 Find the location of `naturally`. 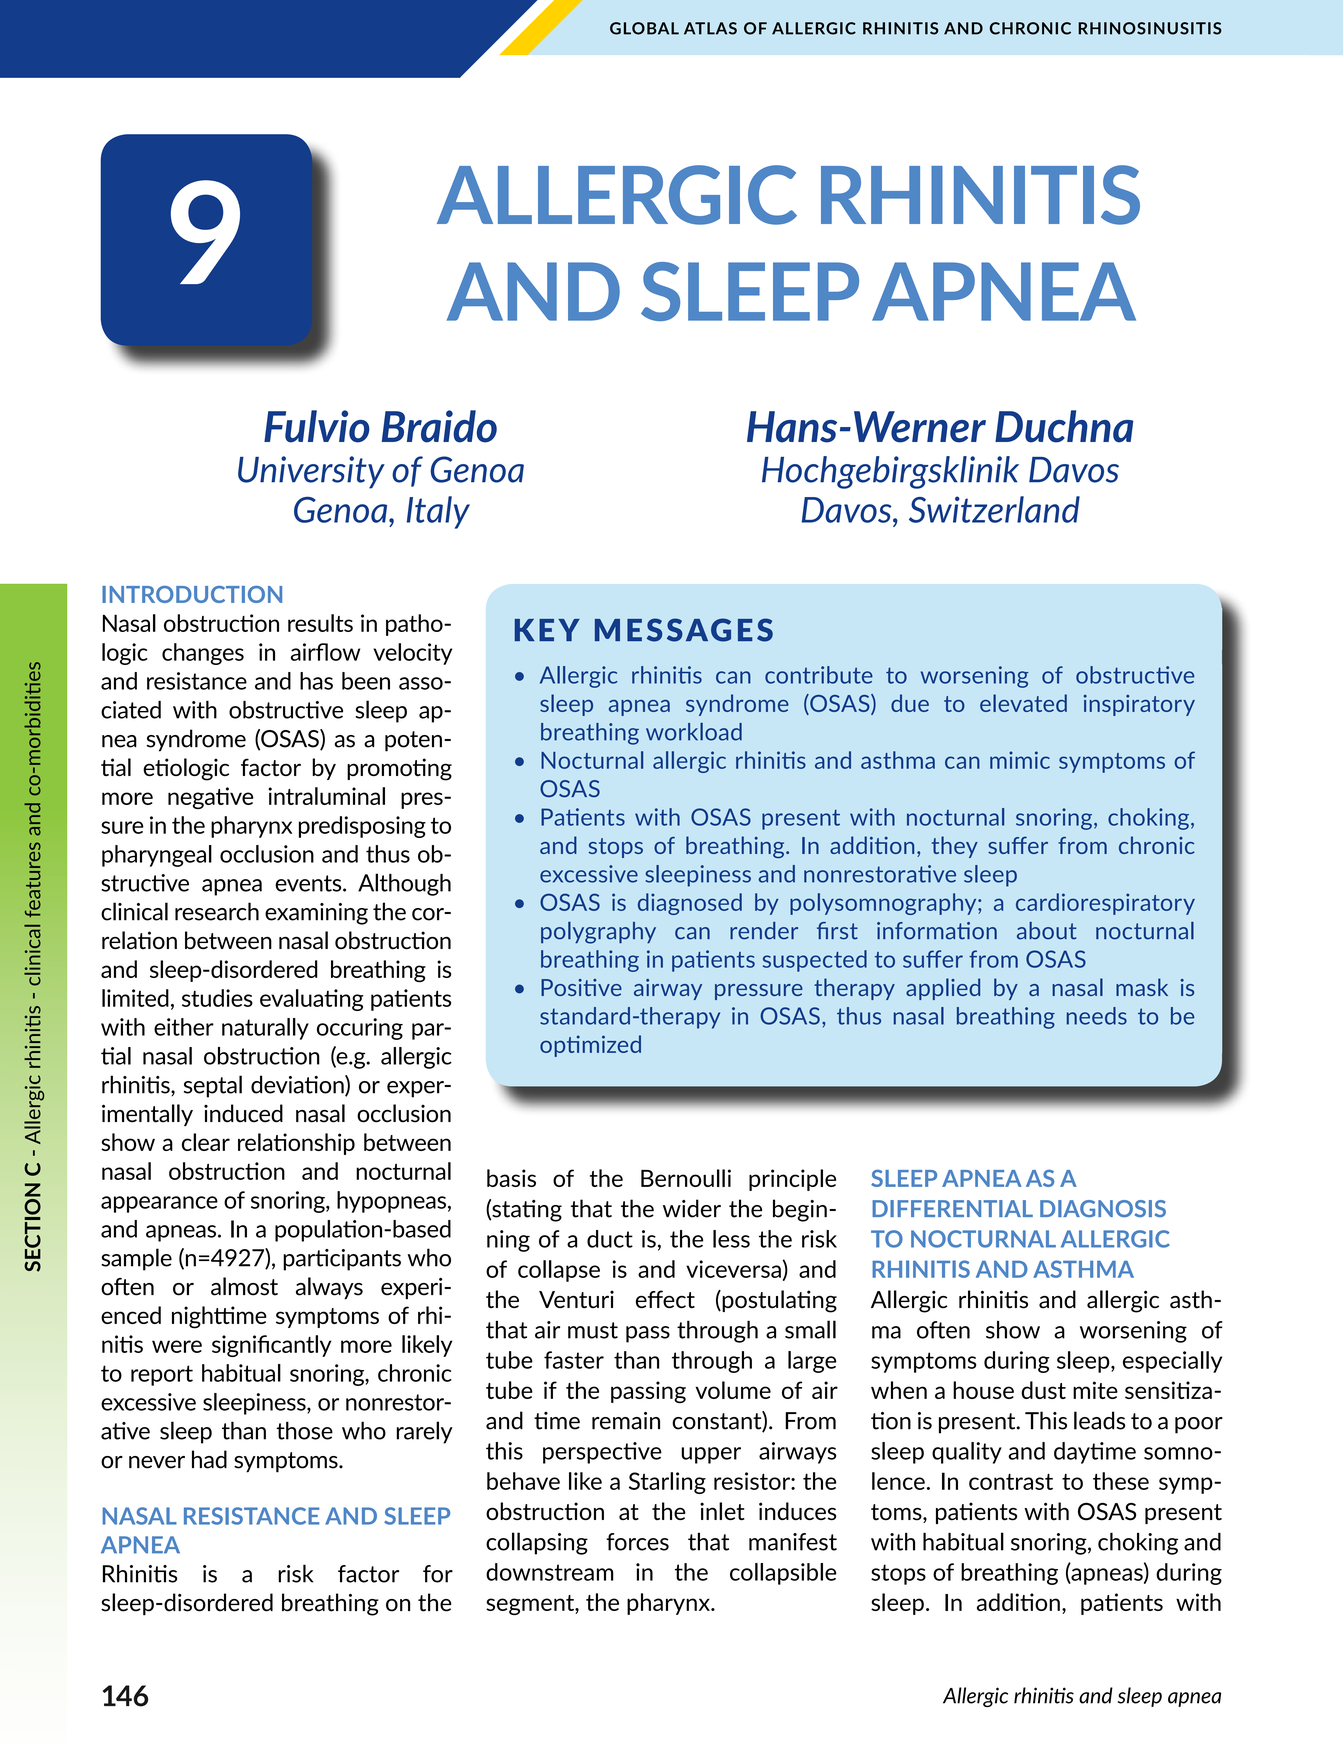

naturally is located at coordinates (265, 1029).
